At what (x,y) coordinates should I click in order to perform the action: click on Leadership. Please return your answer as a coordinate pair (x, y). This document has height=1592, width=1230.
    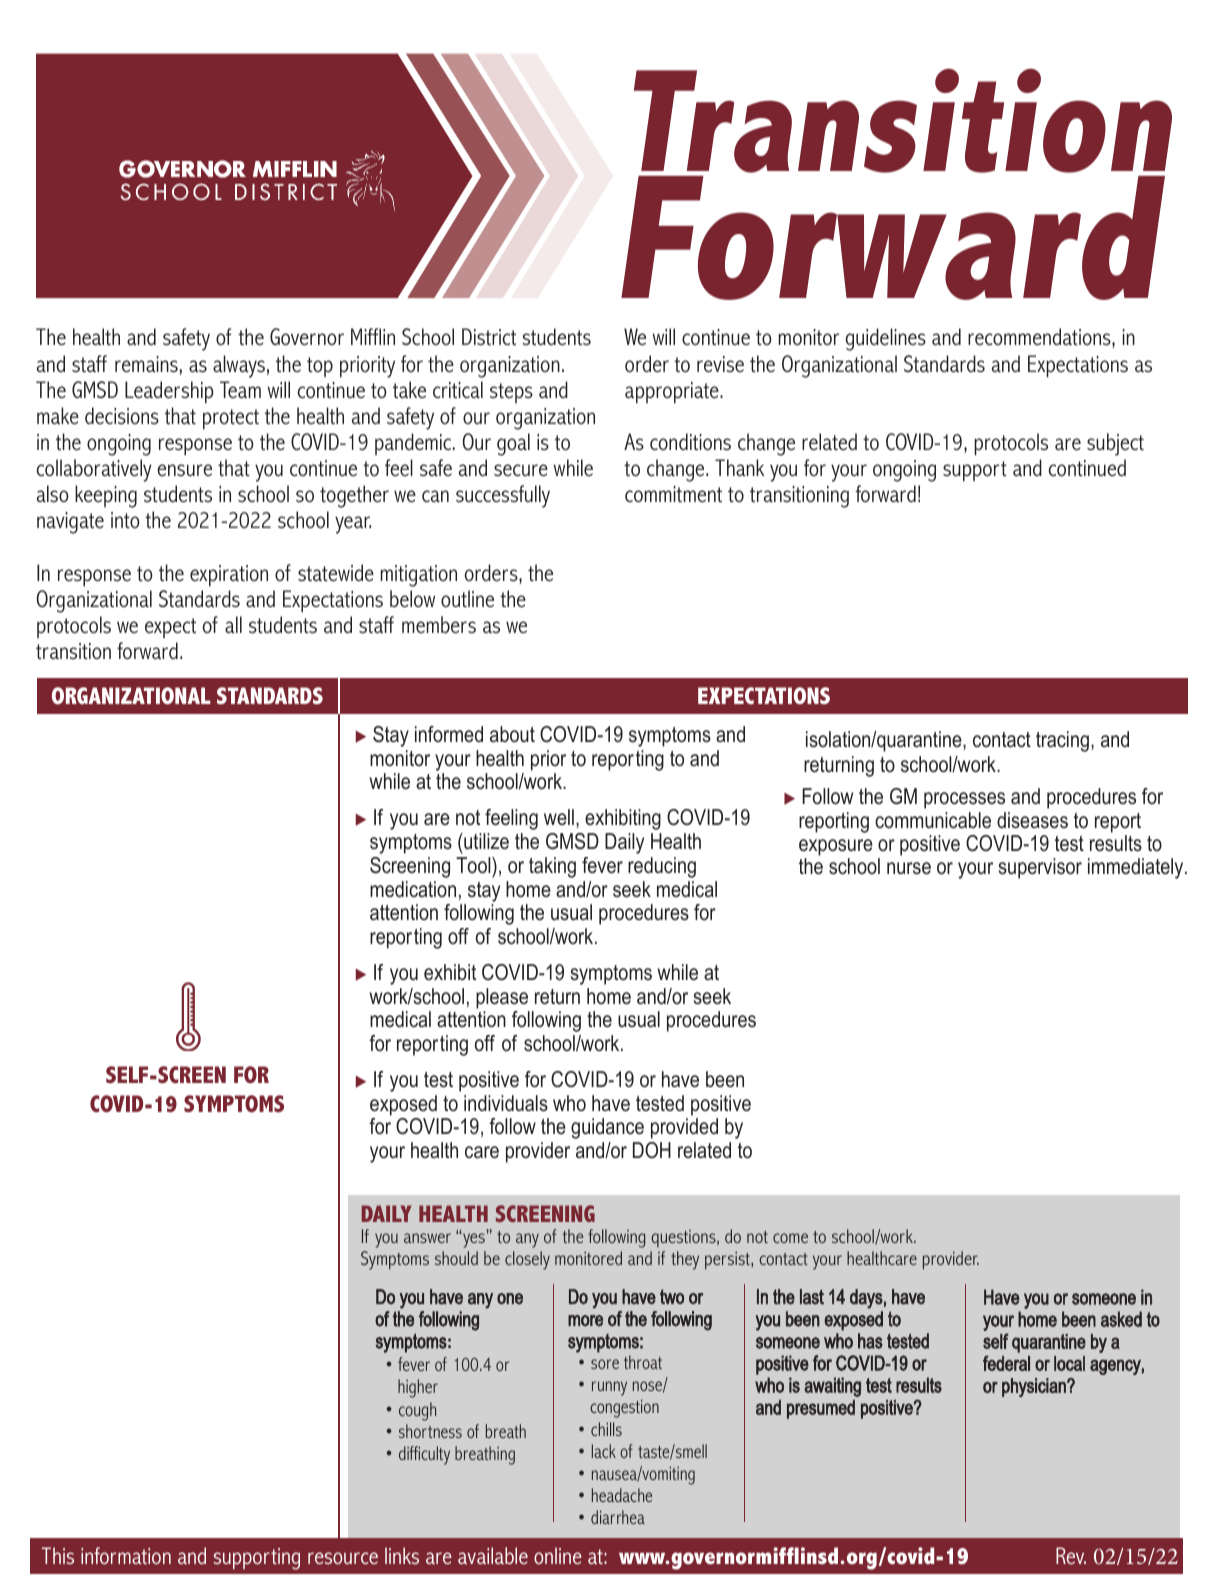
    Looking at the image, I should click on (169, 392).
